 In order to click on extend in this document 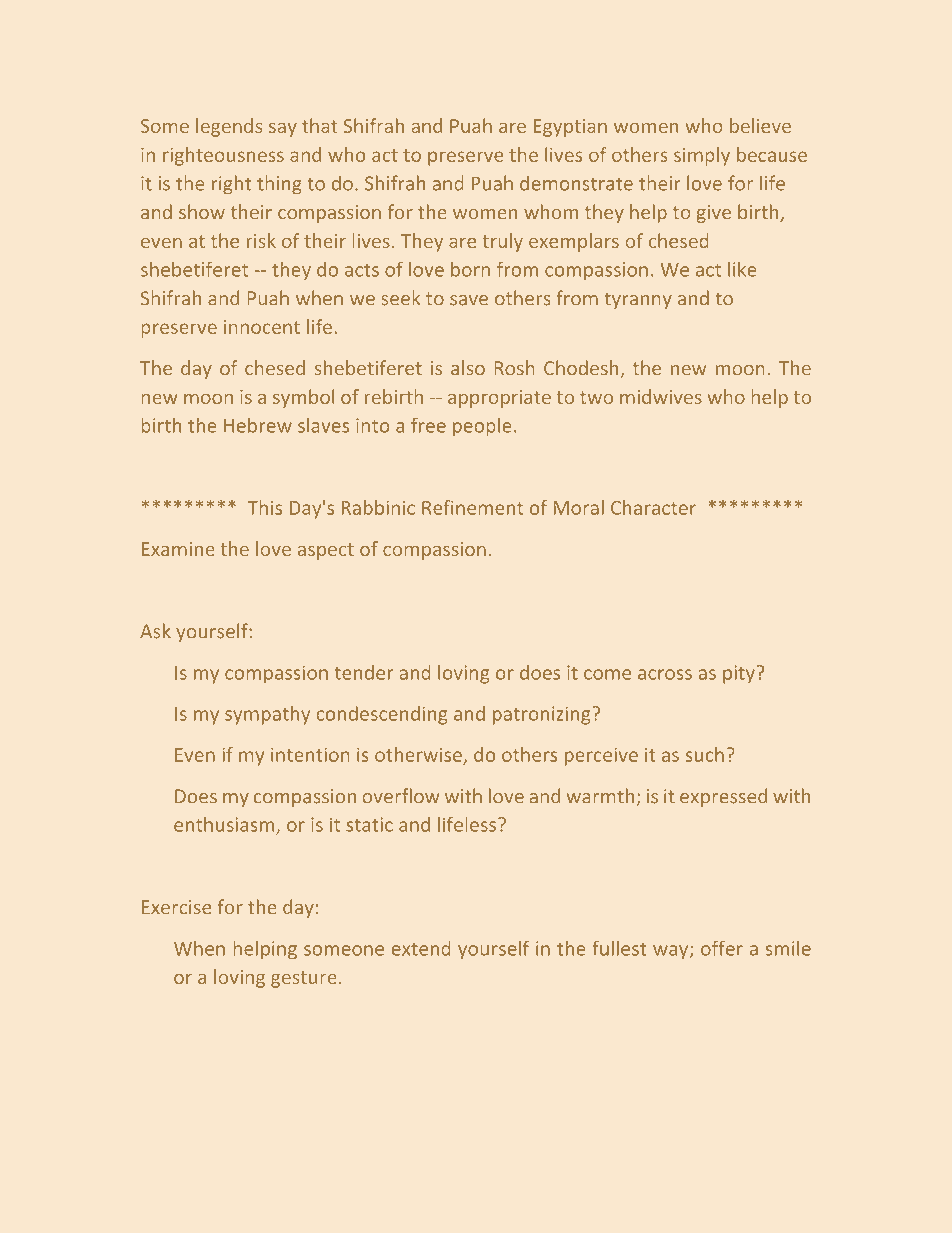, I will do `click(421, 948)`.
